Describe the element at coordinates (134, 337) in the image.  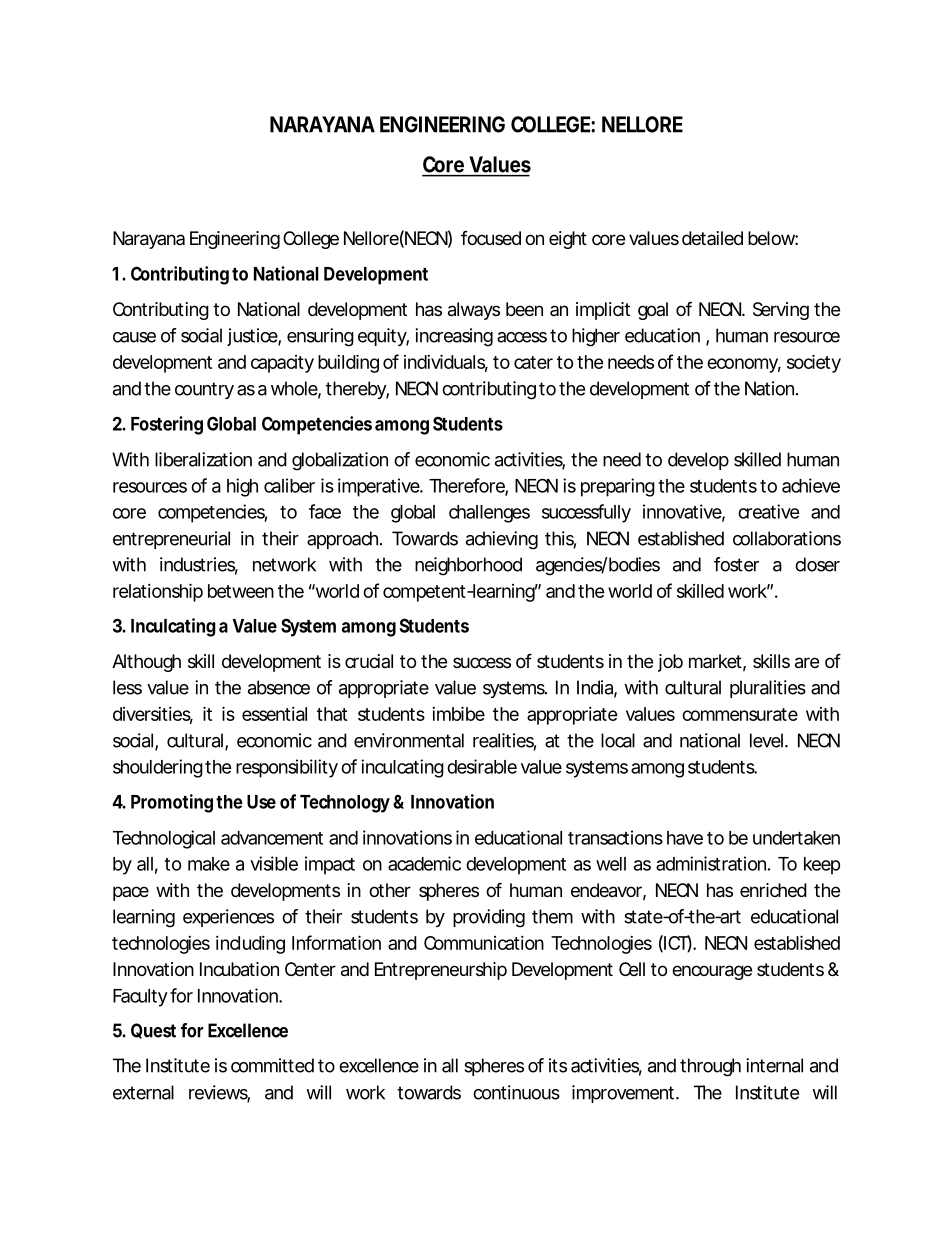
I see `cause` at that location.
